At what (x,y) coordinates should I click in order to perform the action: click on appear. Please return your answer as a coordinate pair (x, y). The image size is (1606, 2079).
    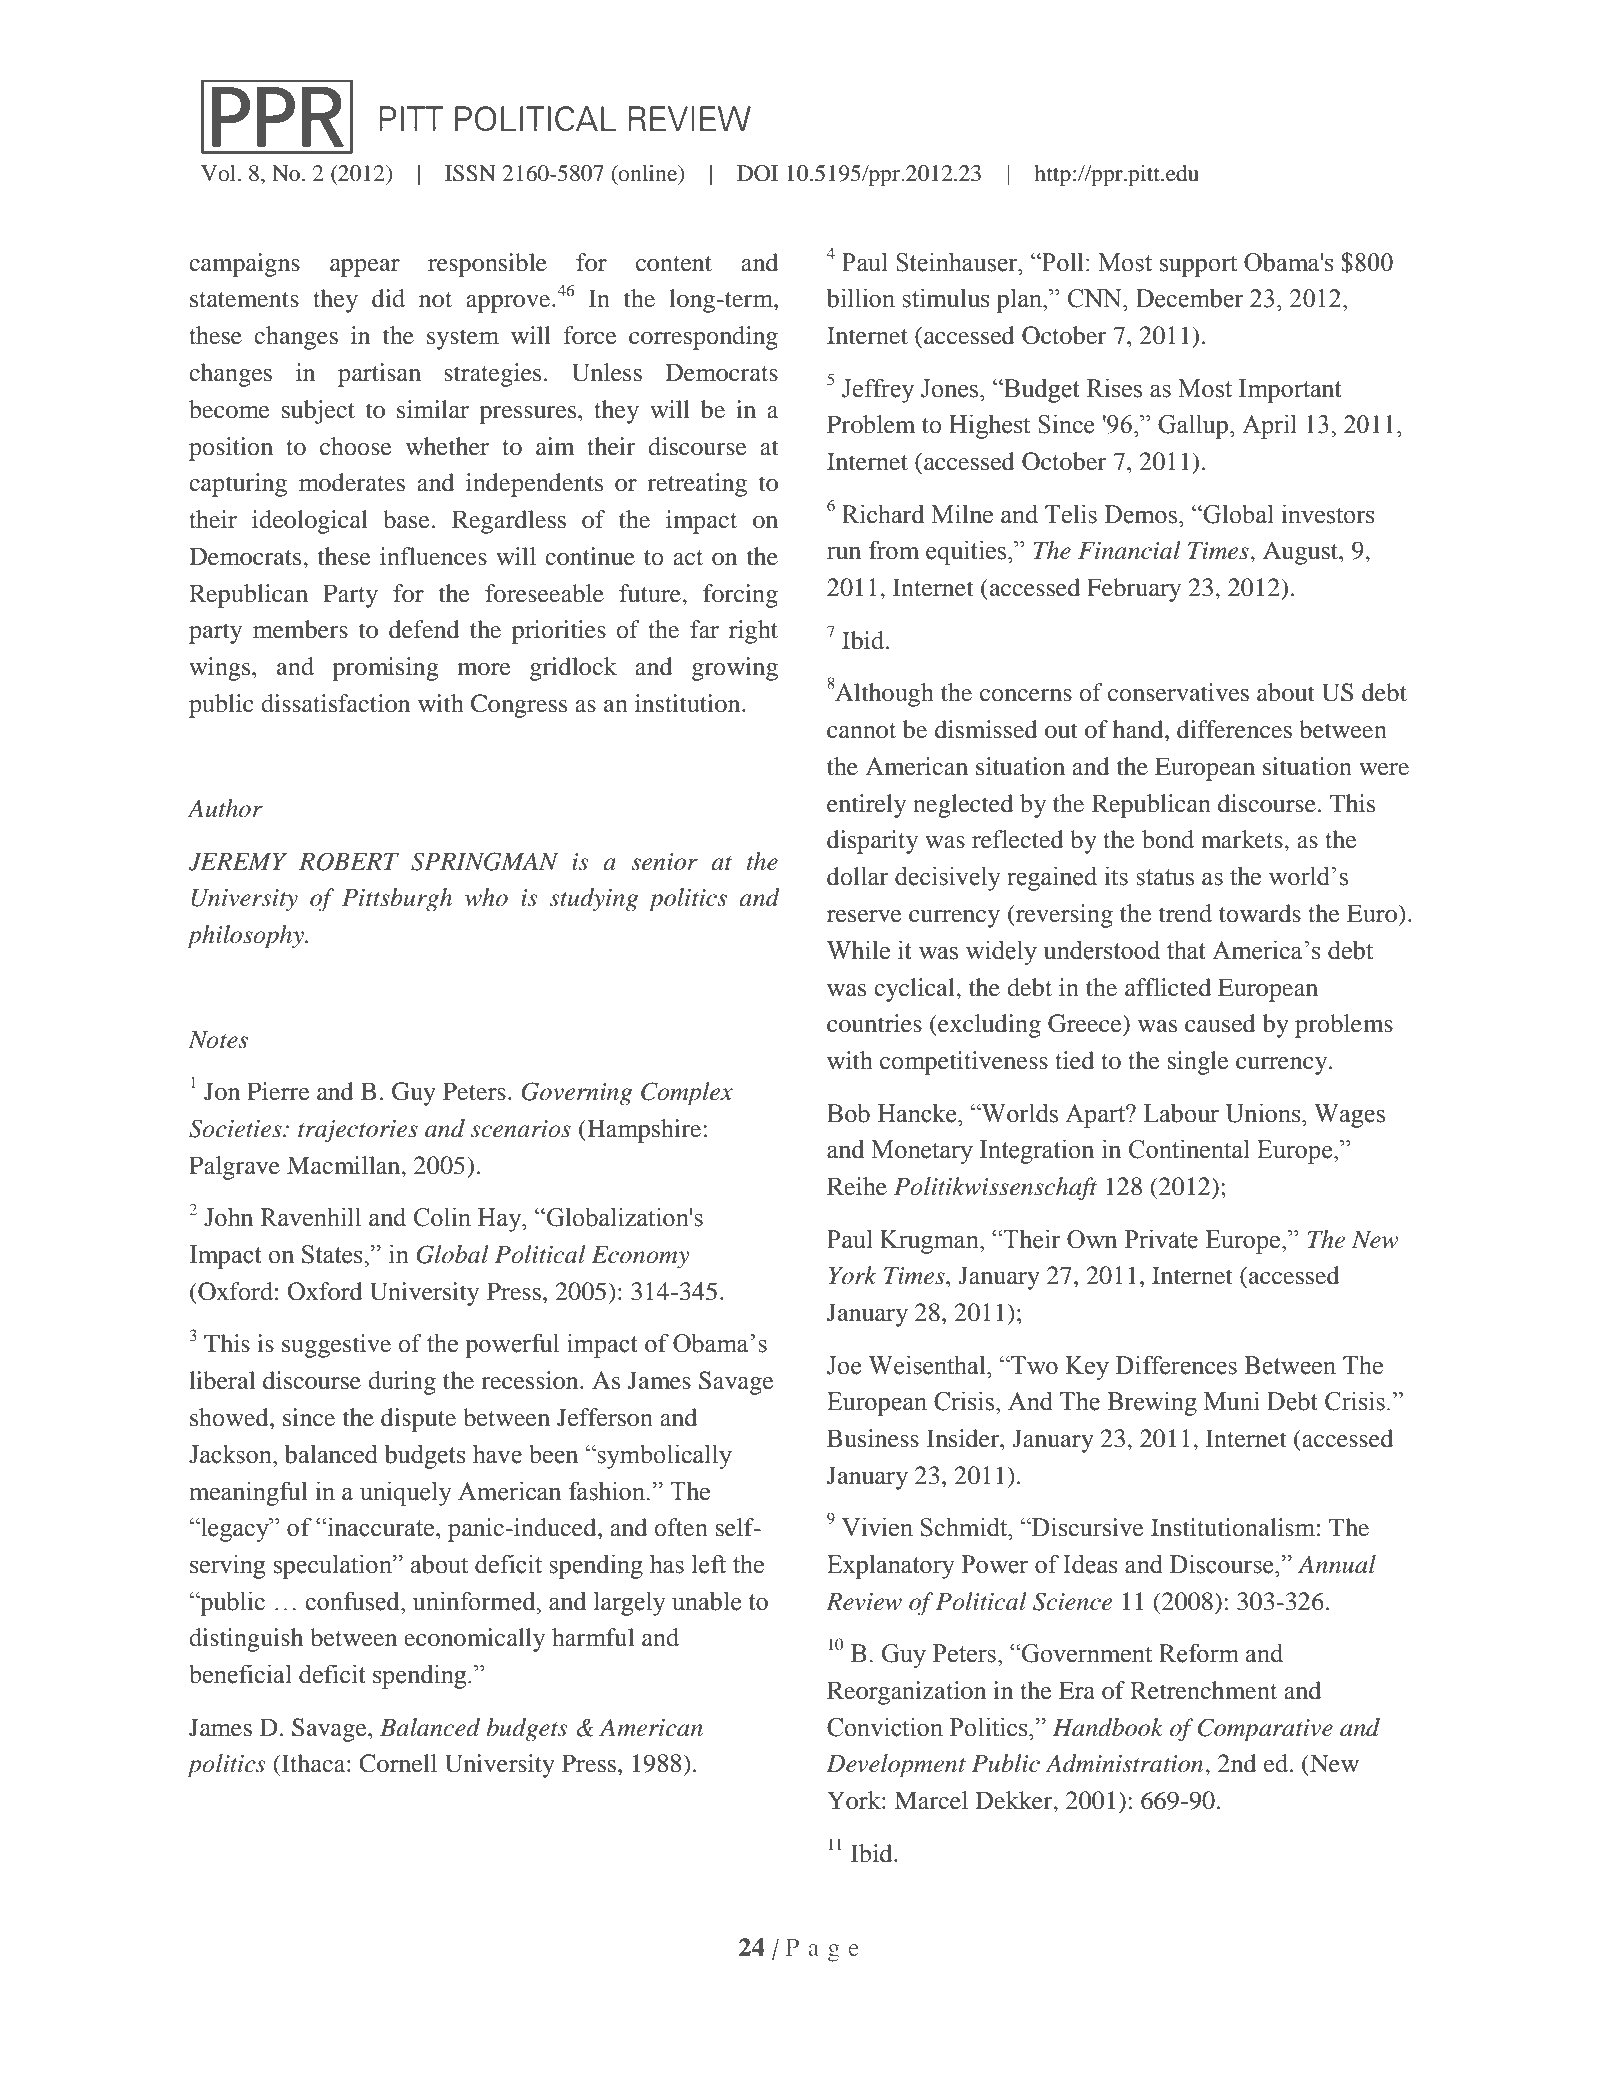
    Looking at the image, I should click on (365, 268).
